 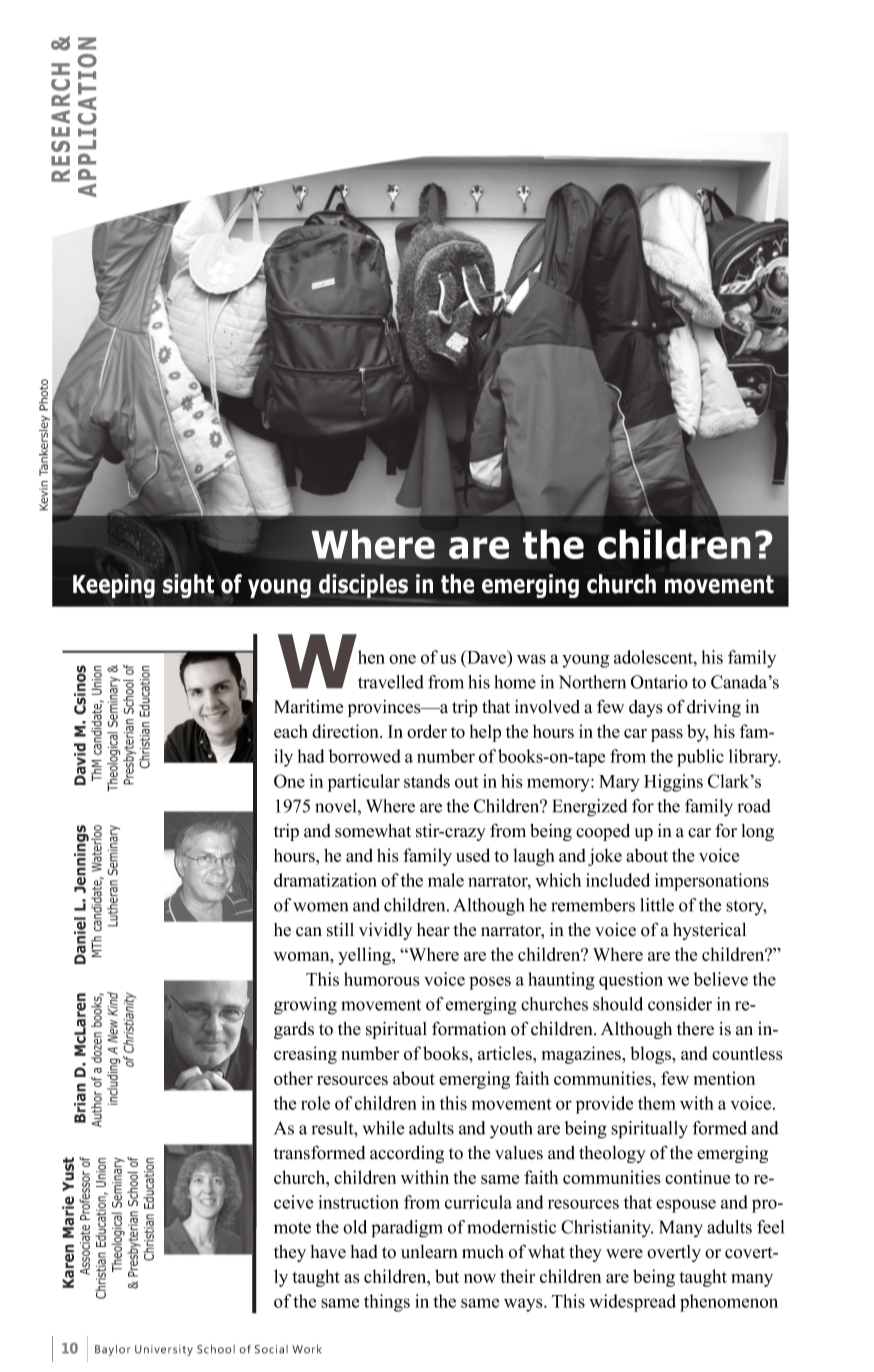 I want to click on role, so click(x=315, y=1103).
